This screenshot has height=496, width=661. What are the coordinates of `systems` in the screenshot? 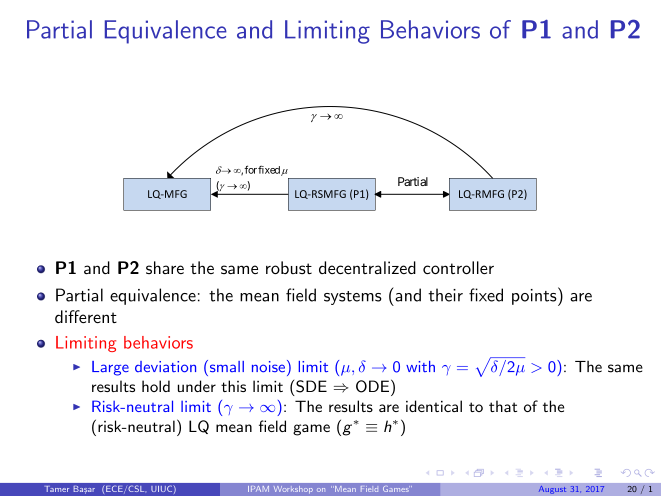 It's located at (353, 298).
